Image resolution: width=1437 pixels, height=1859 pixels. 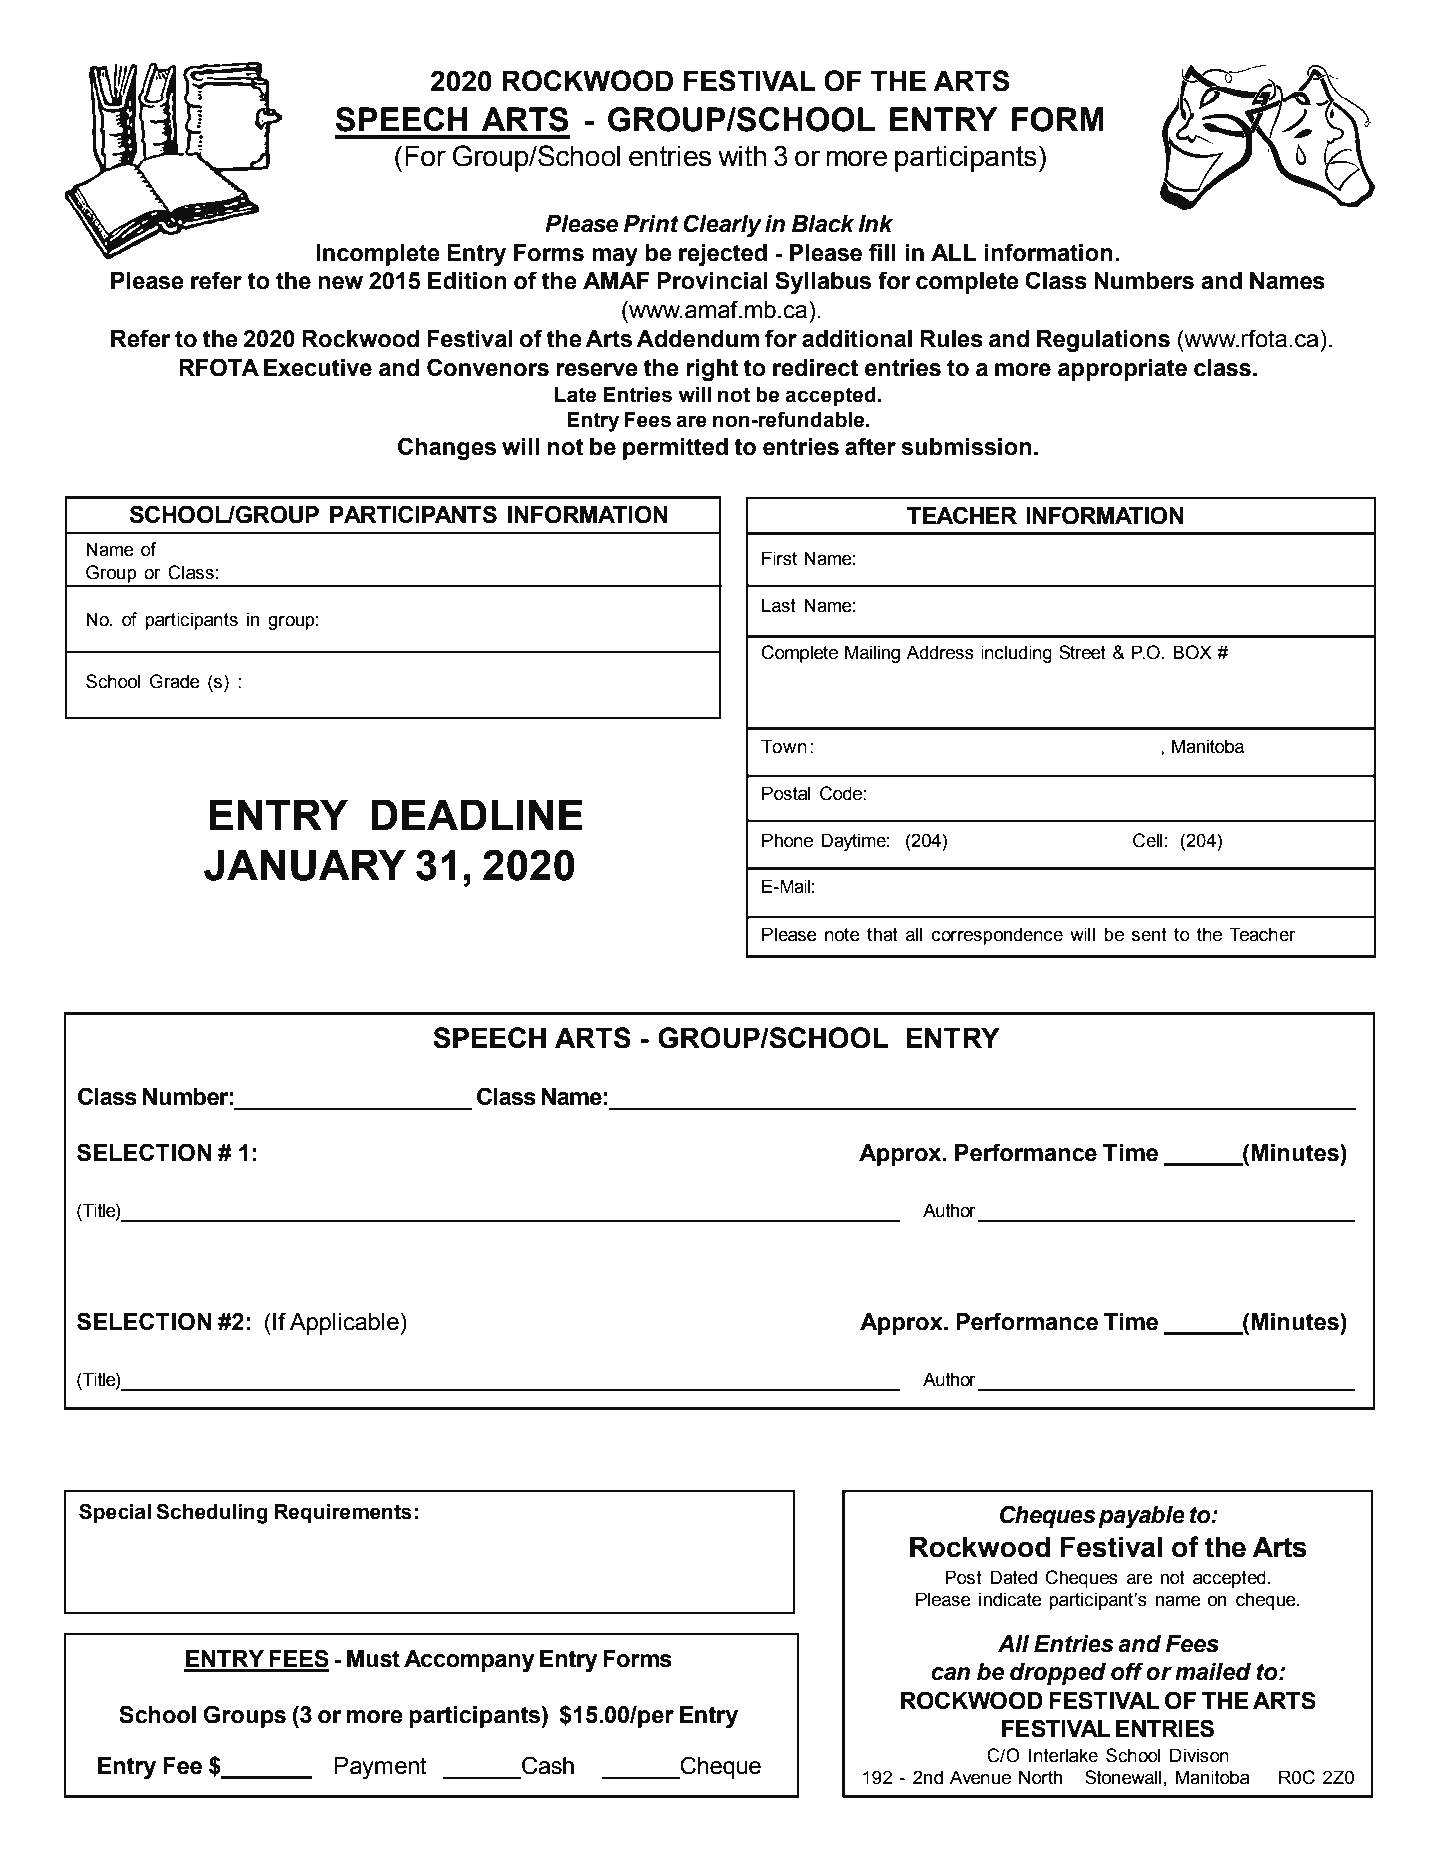 What do you see at coordinates (1041, 1777) in the screenshot?
I see `North` at bounding box center [1041, 1777].
